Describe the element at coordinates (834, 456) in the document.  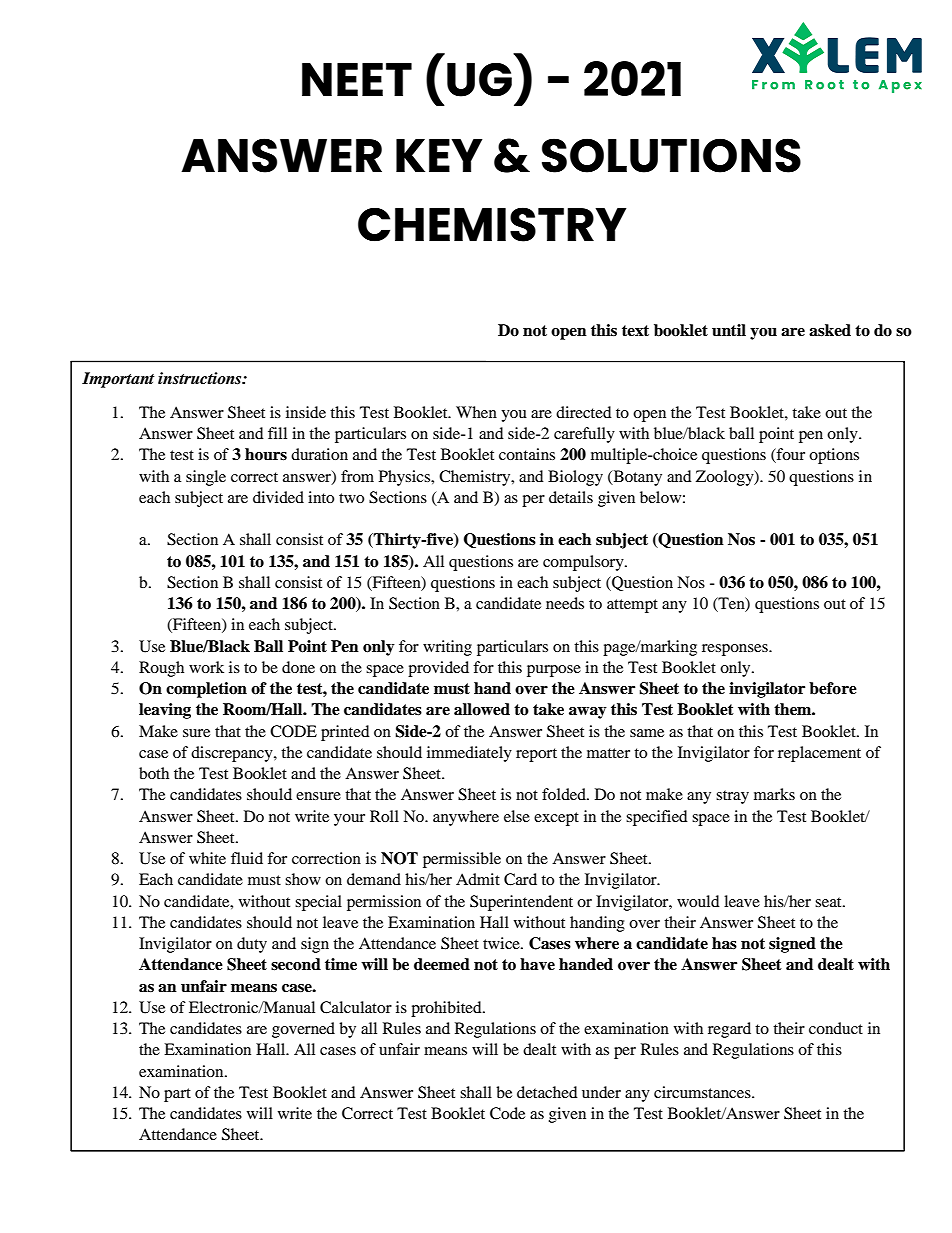
I see `options` at that location.
